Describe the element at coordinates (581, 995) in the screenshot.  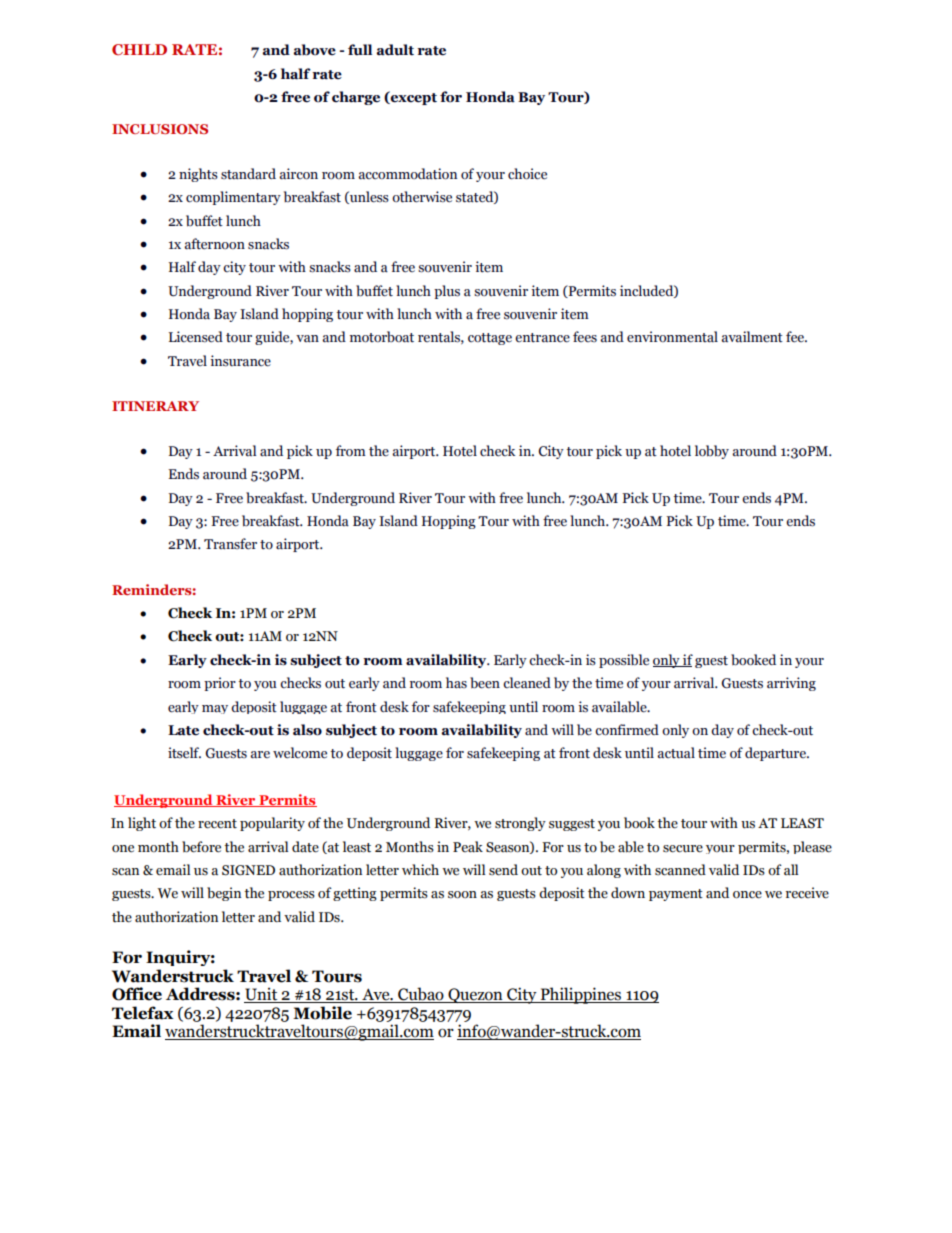
I see `Philippines` at that location.
